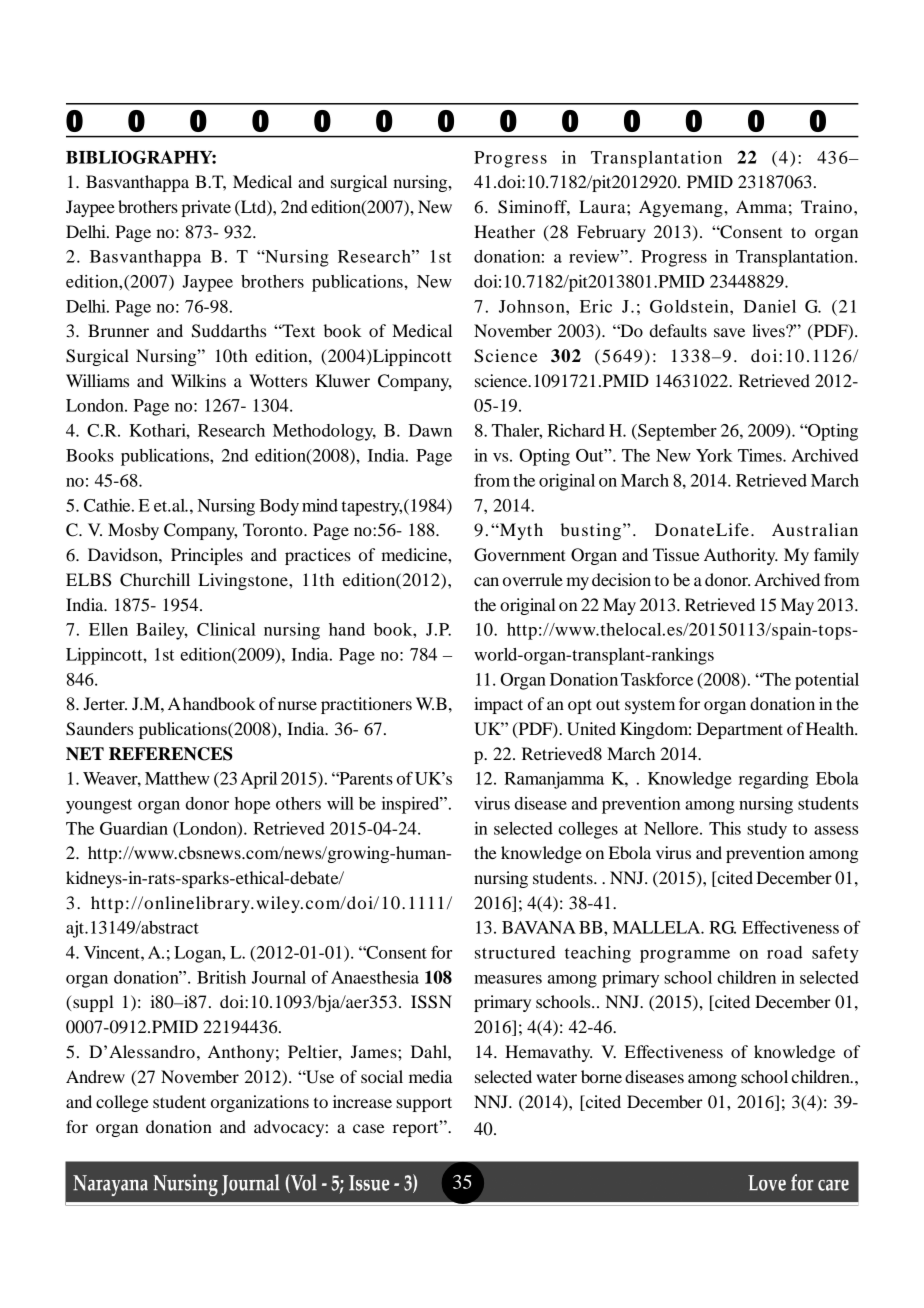 This image has height=1308, width=924. What do you see at coordinates (206, 208) in the image?
I see `private` at bounding box center [206, 208].
